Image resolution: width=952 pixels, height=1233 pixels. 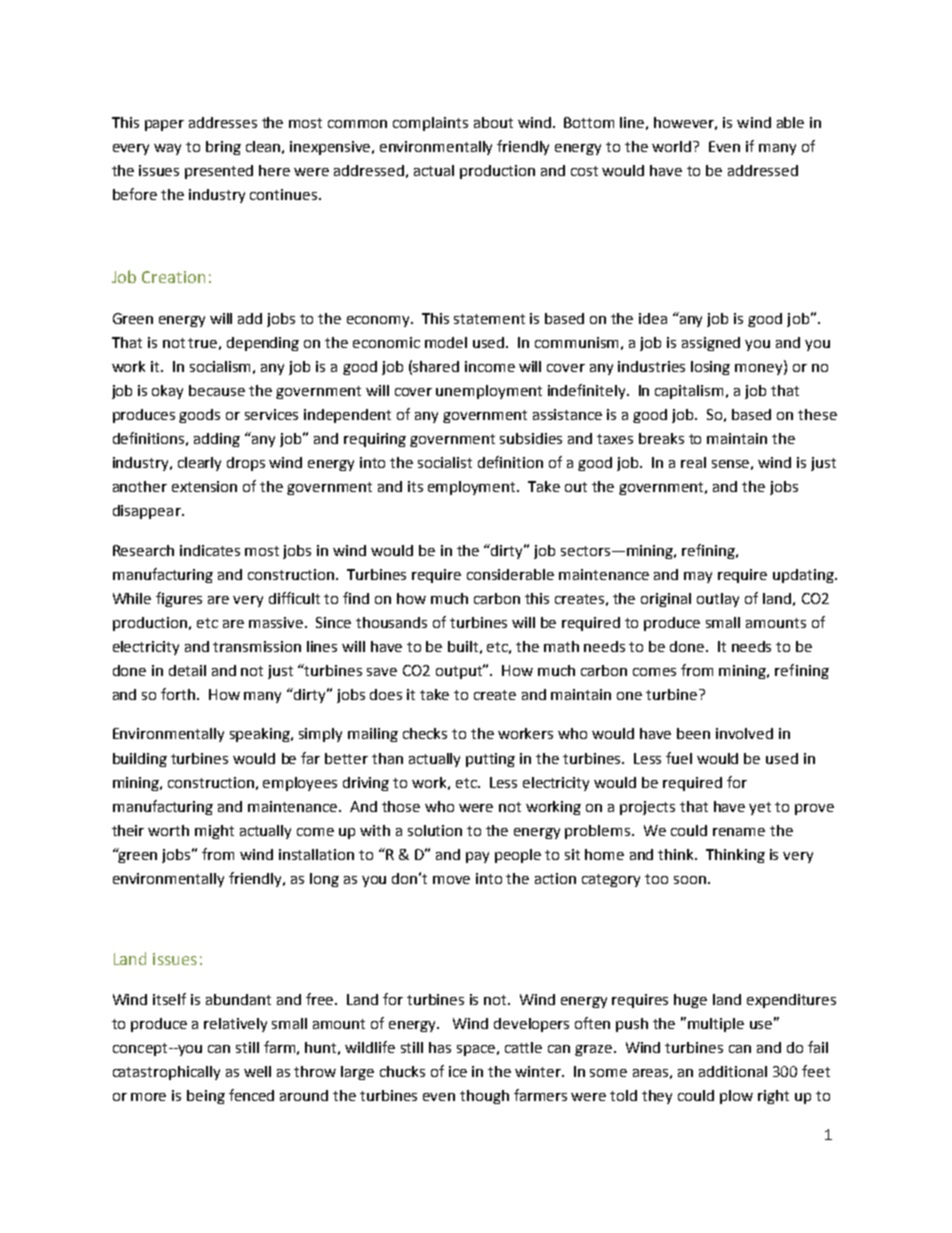 What do you see at coordinates (214, 832) in the screenshot?
I see `might` at bounding box center [214, 832].
